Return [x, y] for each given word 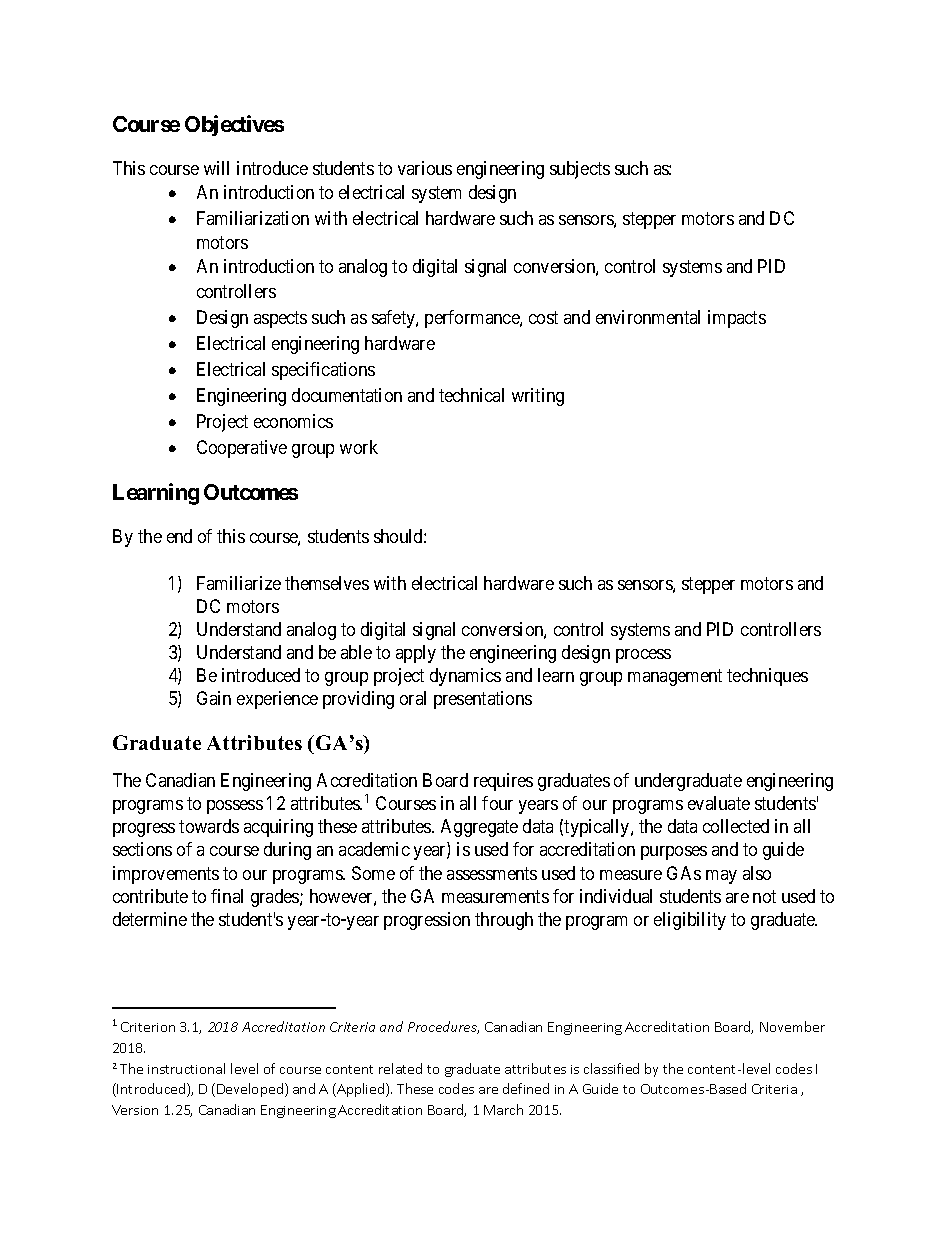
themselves [327, 583]
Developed [251, 1090]
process [643, 656]
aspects [280, 319]
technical [471, 395]
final [227, 896]
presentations [483, 700]
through [504, 921]
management [675, 677]
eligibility [690, 921]
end [179, 536]
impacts [737, 319]
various [425, 168]
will [216, 168]
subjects [580, 170]
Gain [214, 698]
